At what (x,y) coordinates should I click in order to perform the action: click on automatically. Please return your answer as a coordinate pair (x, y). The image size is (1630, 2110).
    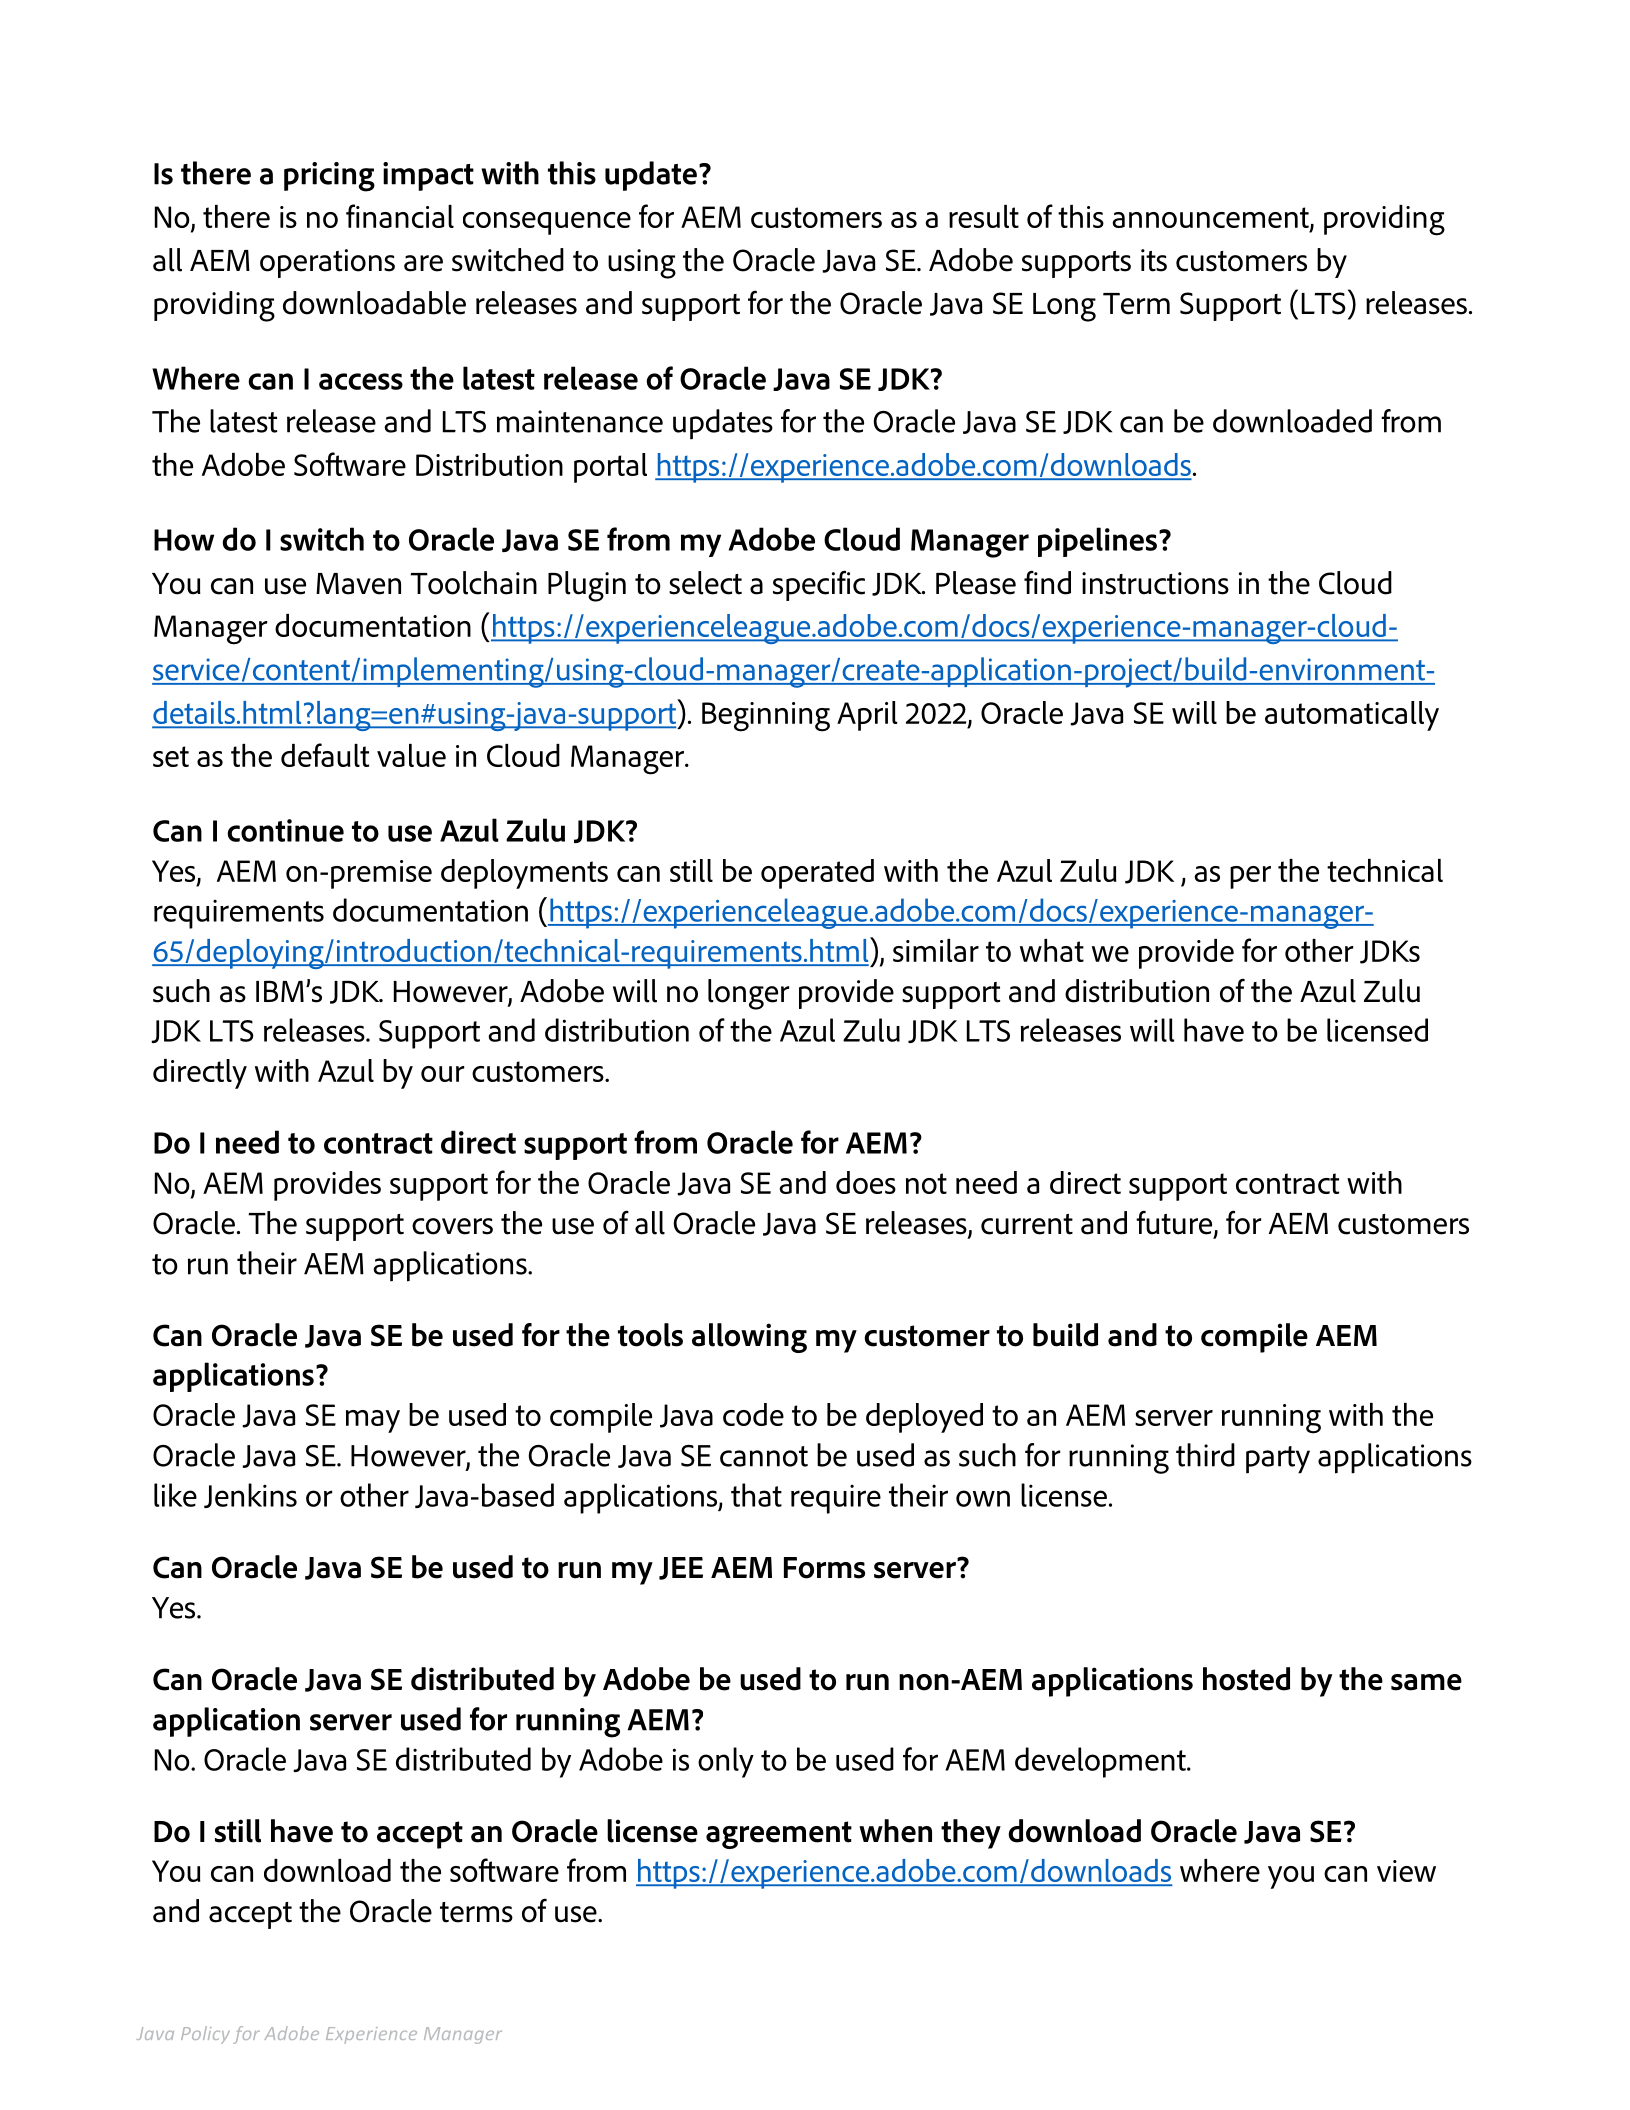
    Looking at the image, I should click on (1352, 716).
